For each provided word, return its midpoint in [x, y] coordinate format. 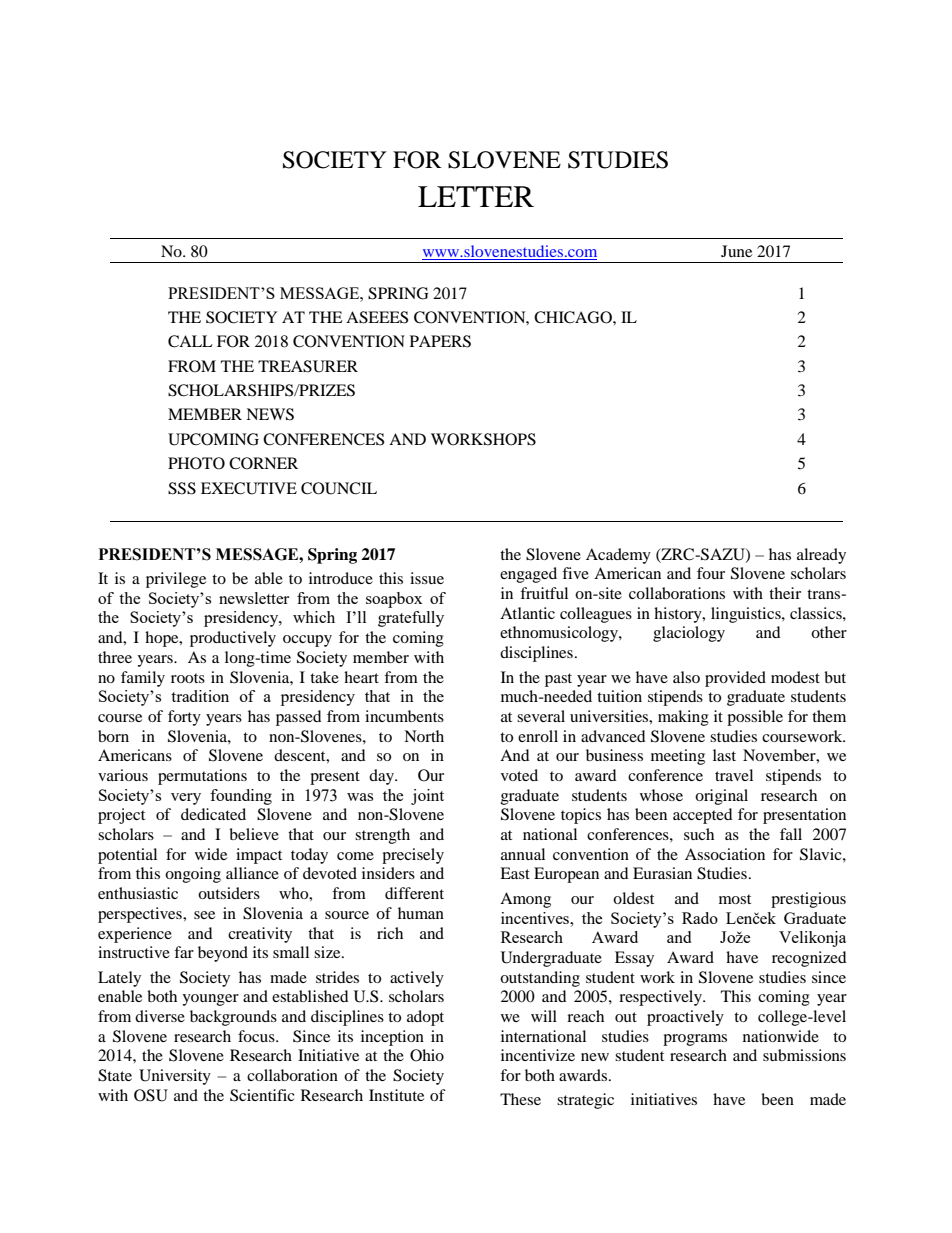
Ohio [427, 1055]
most [735, 899]
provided [735, 679]
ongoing [193, 875]
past [558, 680]
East [515, 873]
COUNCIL [339, 488]
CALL [190, 341]
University [175, 1077]
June [736, 251]
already [821, 556]
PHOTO [196, 463]
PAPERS [440, 341]
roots [188, 678]
